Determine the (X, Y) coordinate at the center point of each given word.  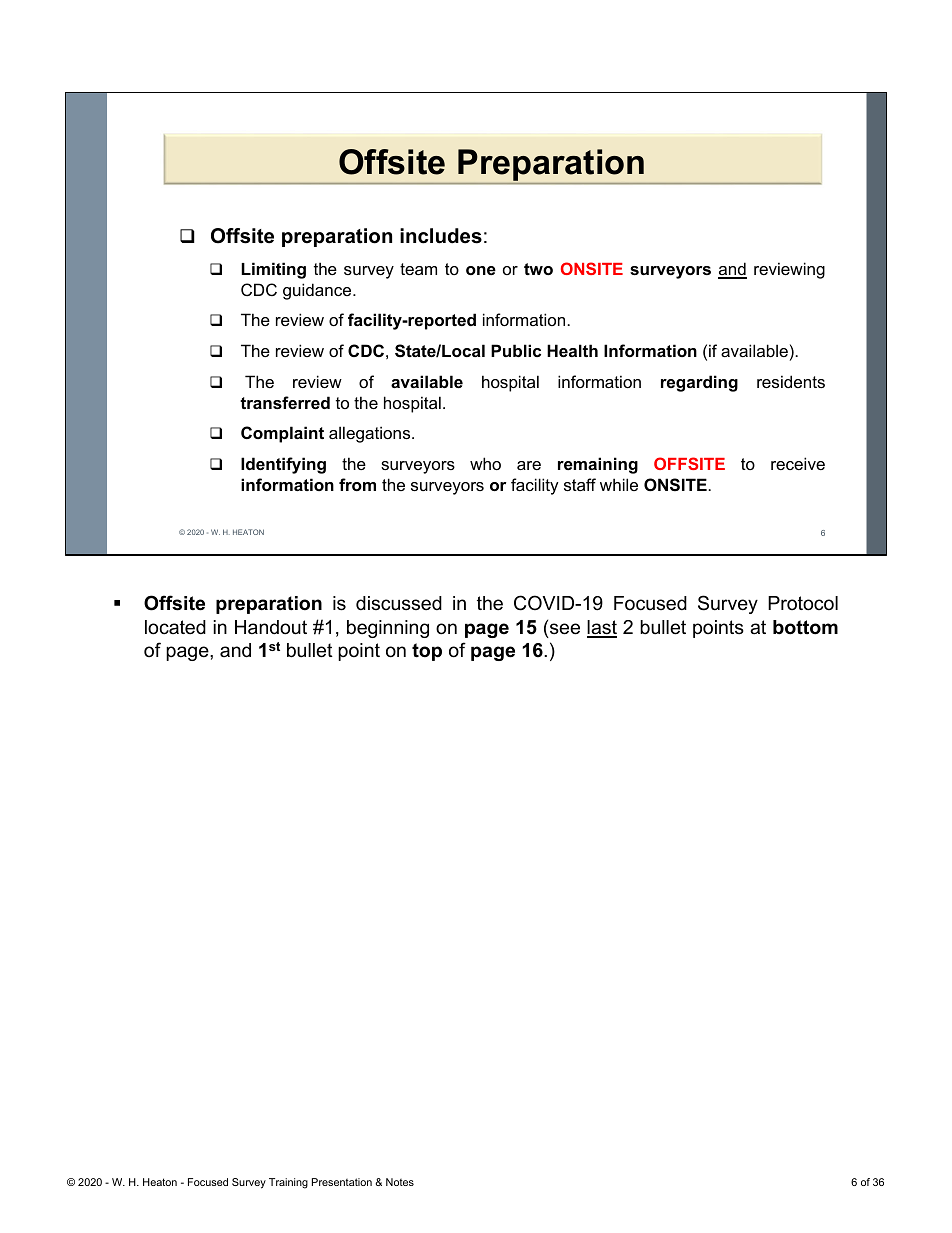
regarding (699, 383)
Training (288, 1183)
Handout (271, 627)
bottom (805, 627)
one (481, 270)
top (427, 652)
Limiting (273, 270)
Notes (400, 1182)
